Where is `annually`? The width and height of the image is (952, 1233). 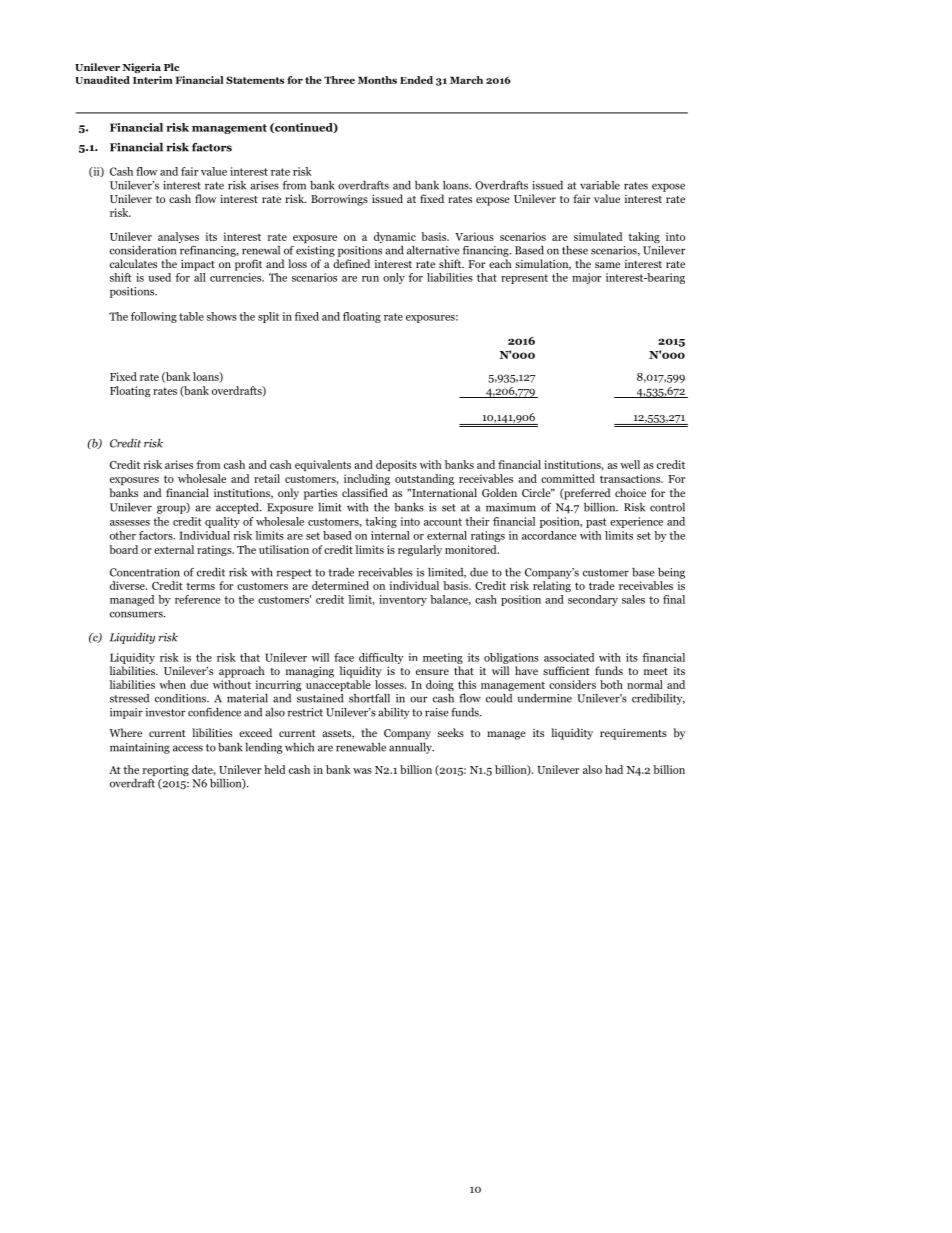 annually is located at coordinates (411, 748).
